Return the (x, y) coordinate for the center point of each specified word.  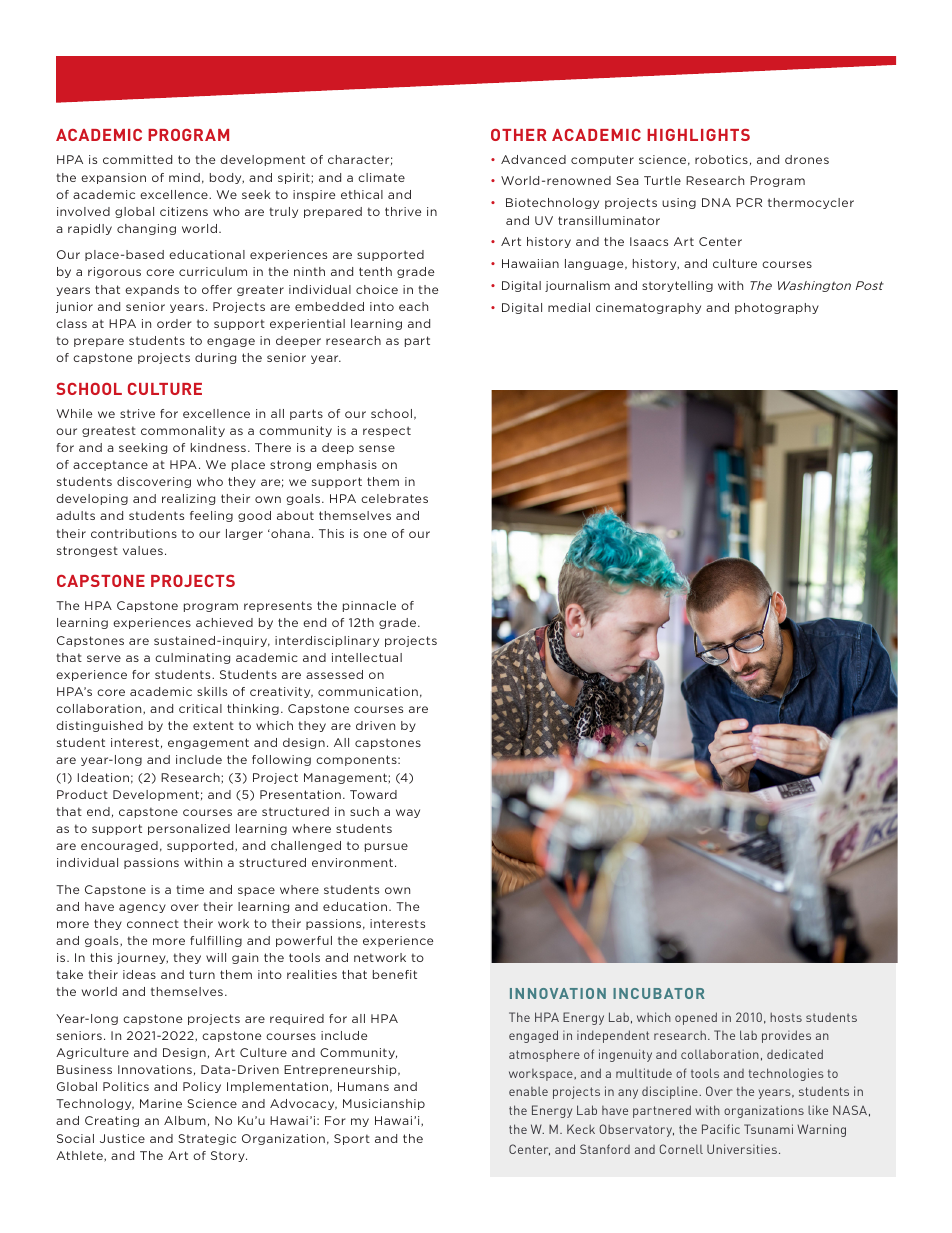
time (190, 889)
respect (387, 431)
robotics (721, 159)
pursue (386, 847)
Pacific (721, 1129)
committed (137, 159)
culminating (192, 658)
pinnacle (369, 606)
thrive (403, 211)
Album (185, 1120)
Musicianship (384, 1104)
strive (137, 413)
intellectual (367, 657)
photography (777, 308)
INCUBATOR (659, 993)
